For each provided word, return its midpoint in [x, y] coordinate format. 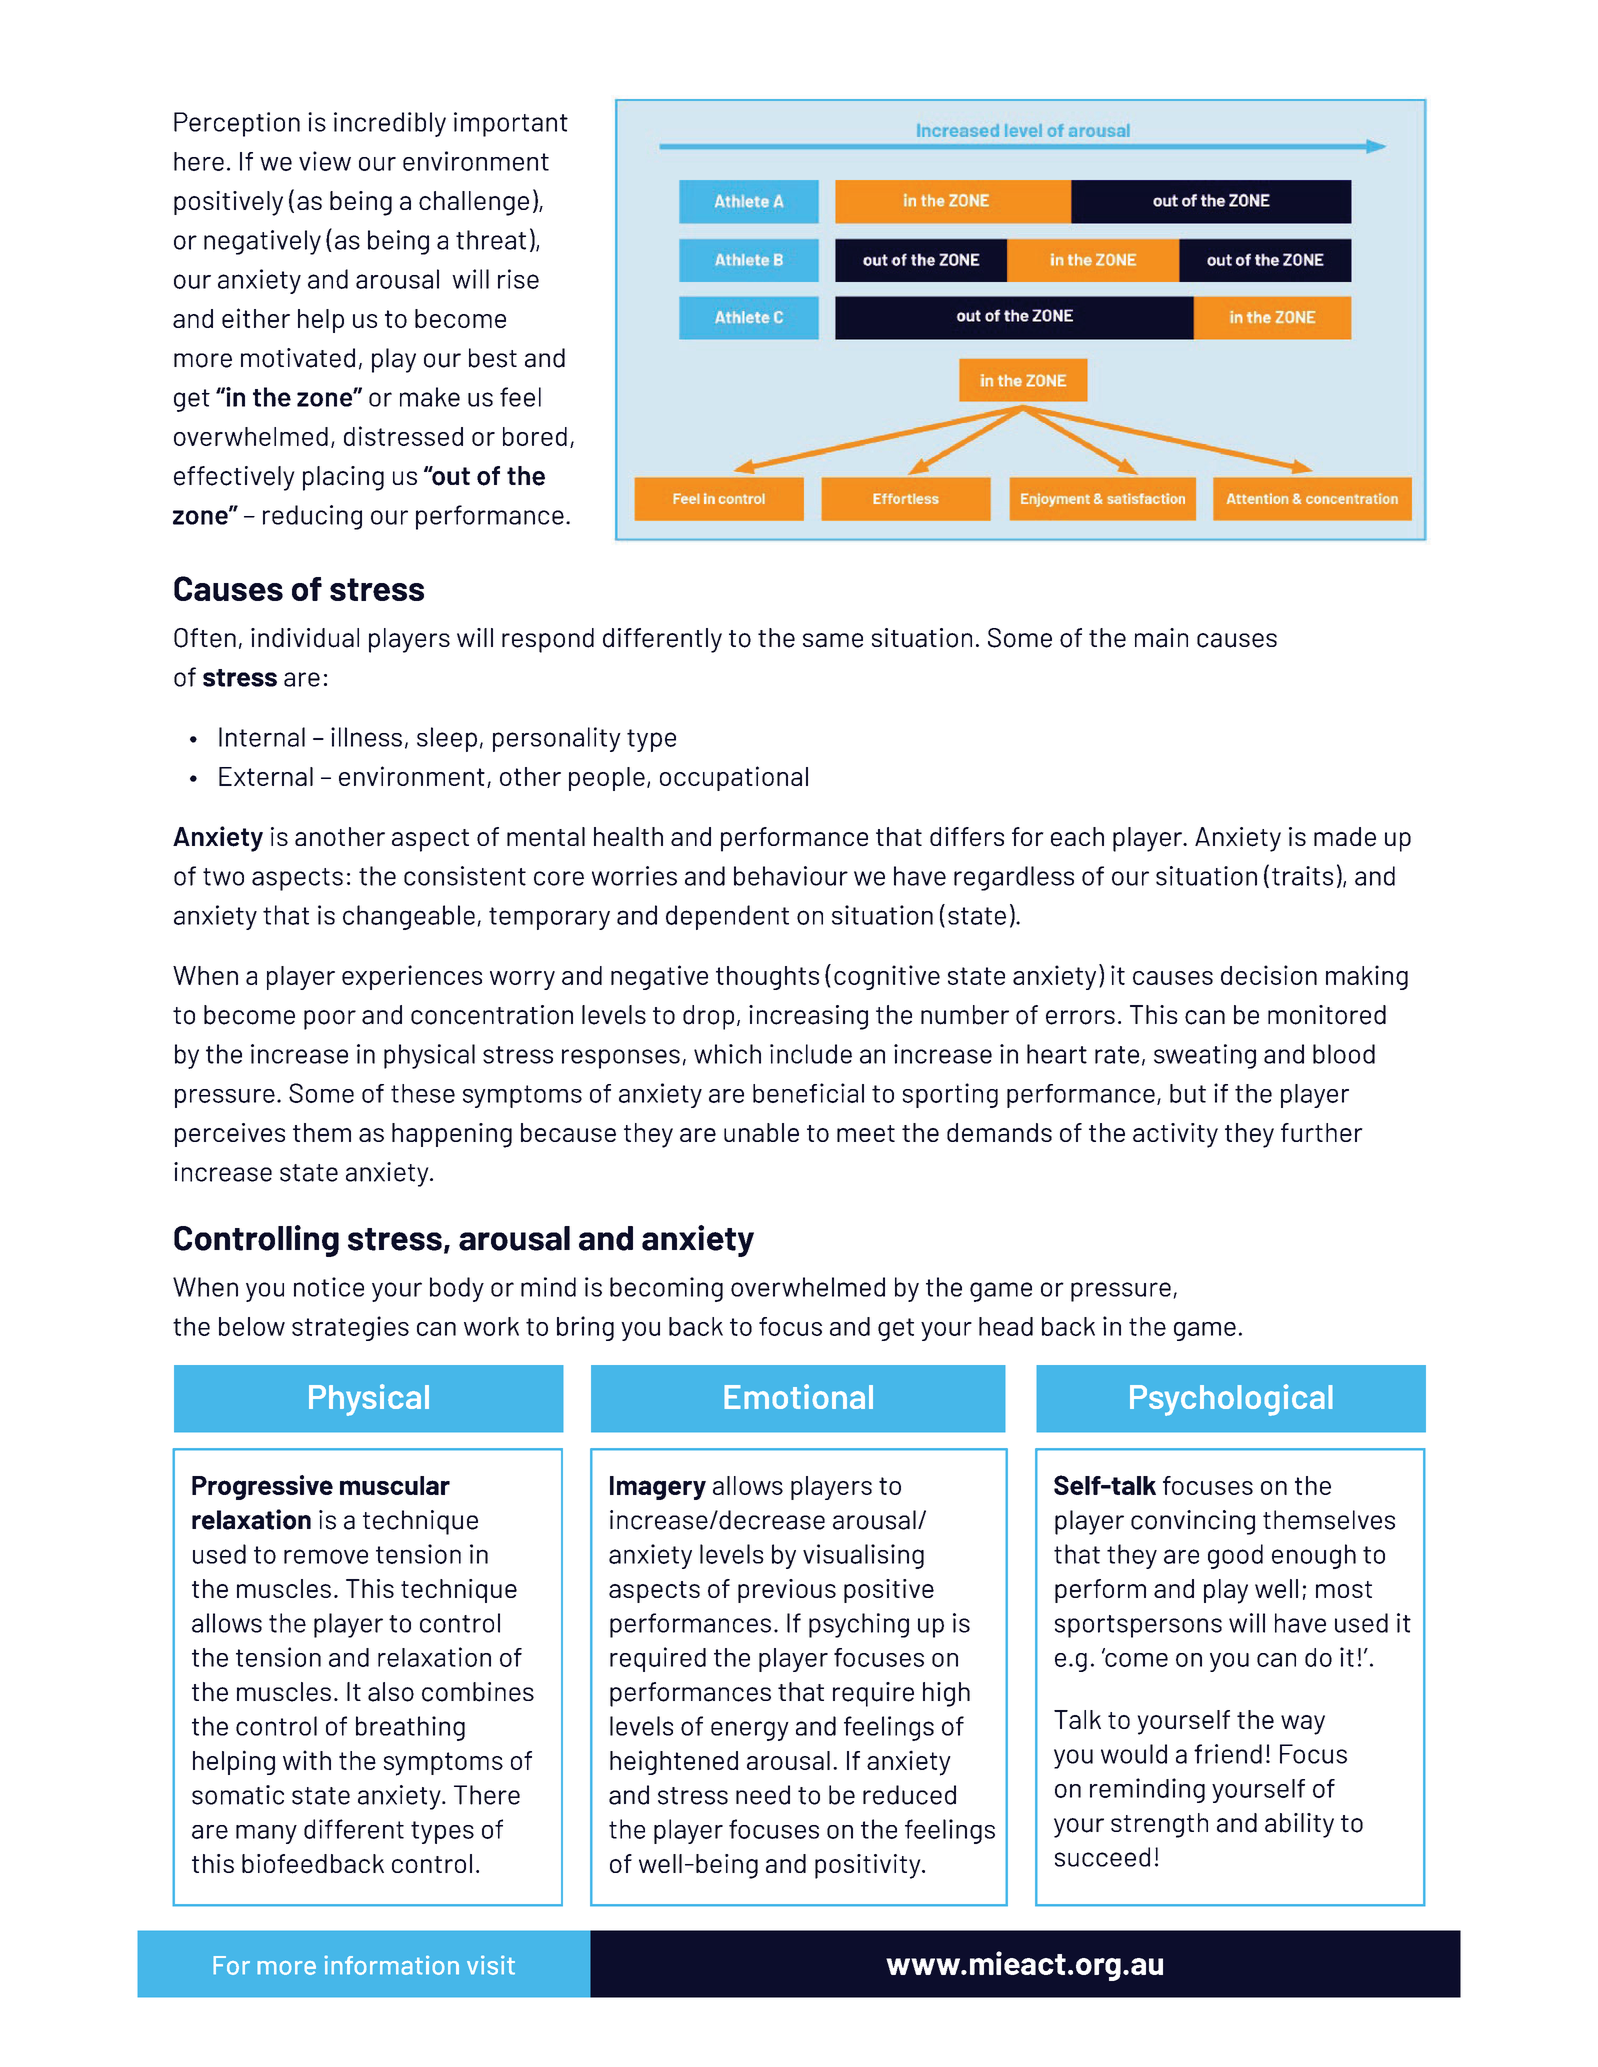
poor [330, 1020]
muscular [395, 1485]
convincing [1193, 1522]
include [811, 1054]
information [392, 1965]
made [1345, 837]
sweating [1205, 1056]
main [1161, 638]
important [511, 124]
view [325, 161]
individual [305, 638]
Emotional [799, 1396]
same [833, 640]
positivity [869, 1866]
